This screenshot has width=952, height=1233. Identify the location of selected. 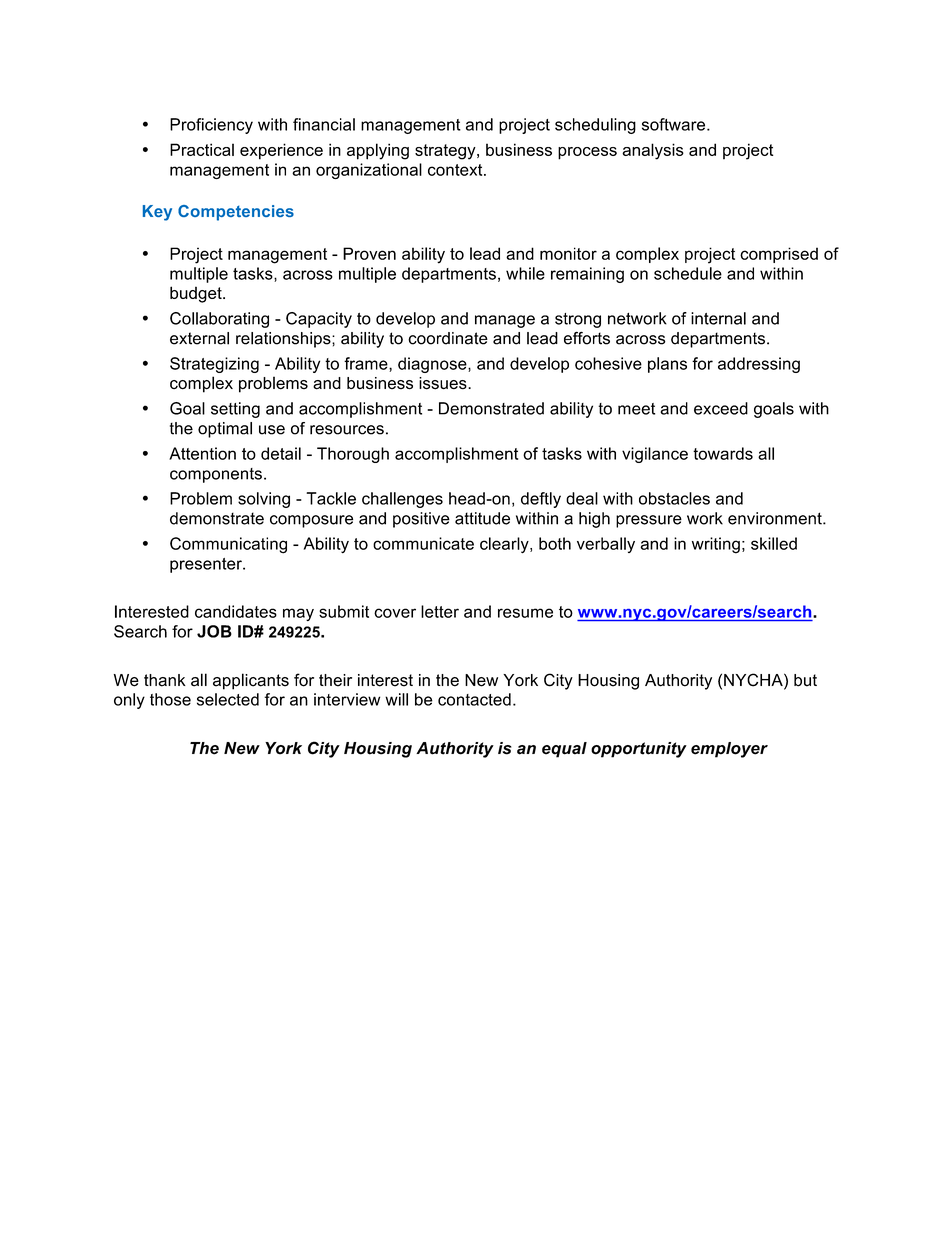
(228, 699).
